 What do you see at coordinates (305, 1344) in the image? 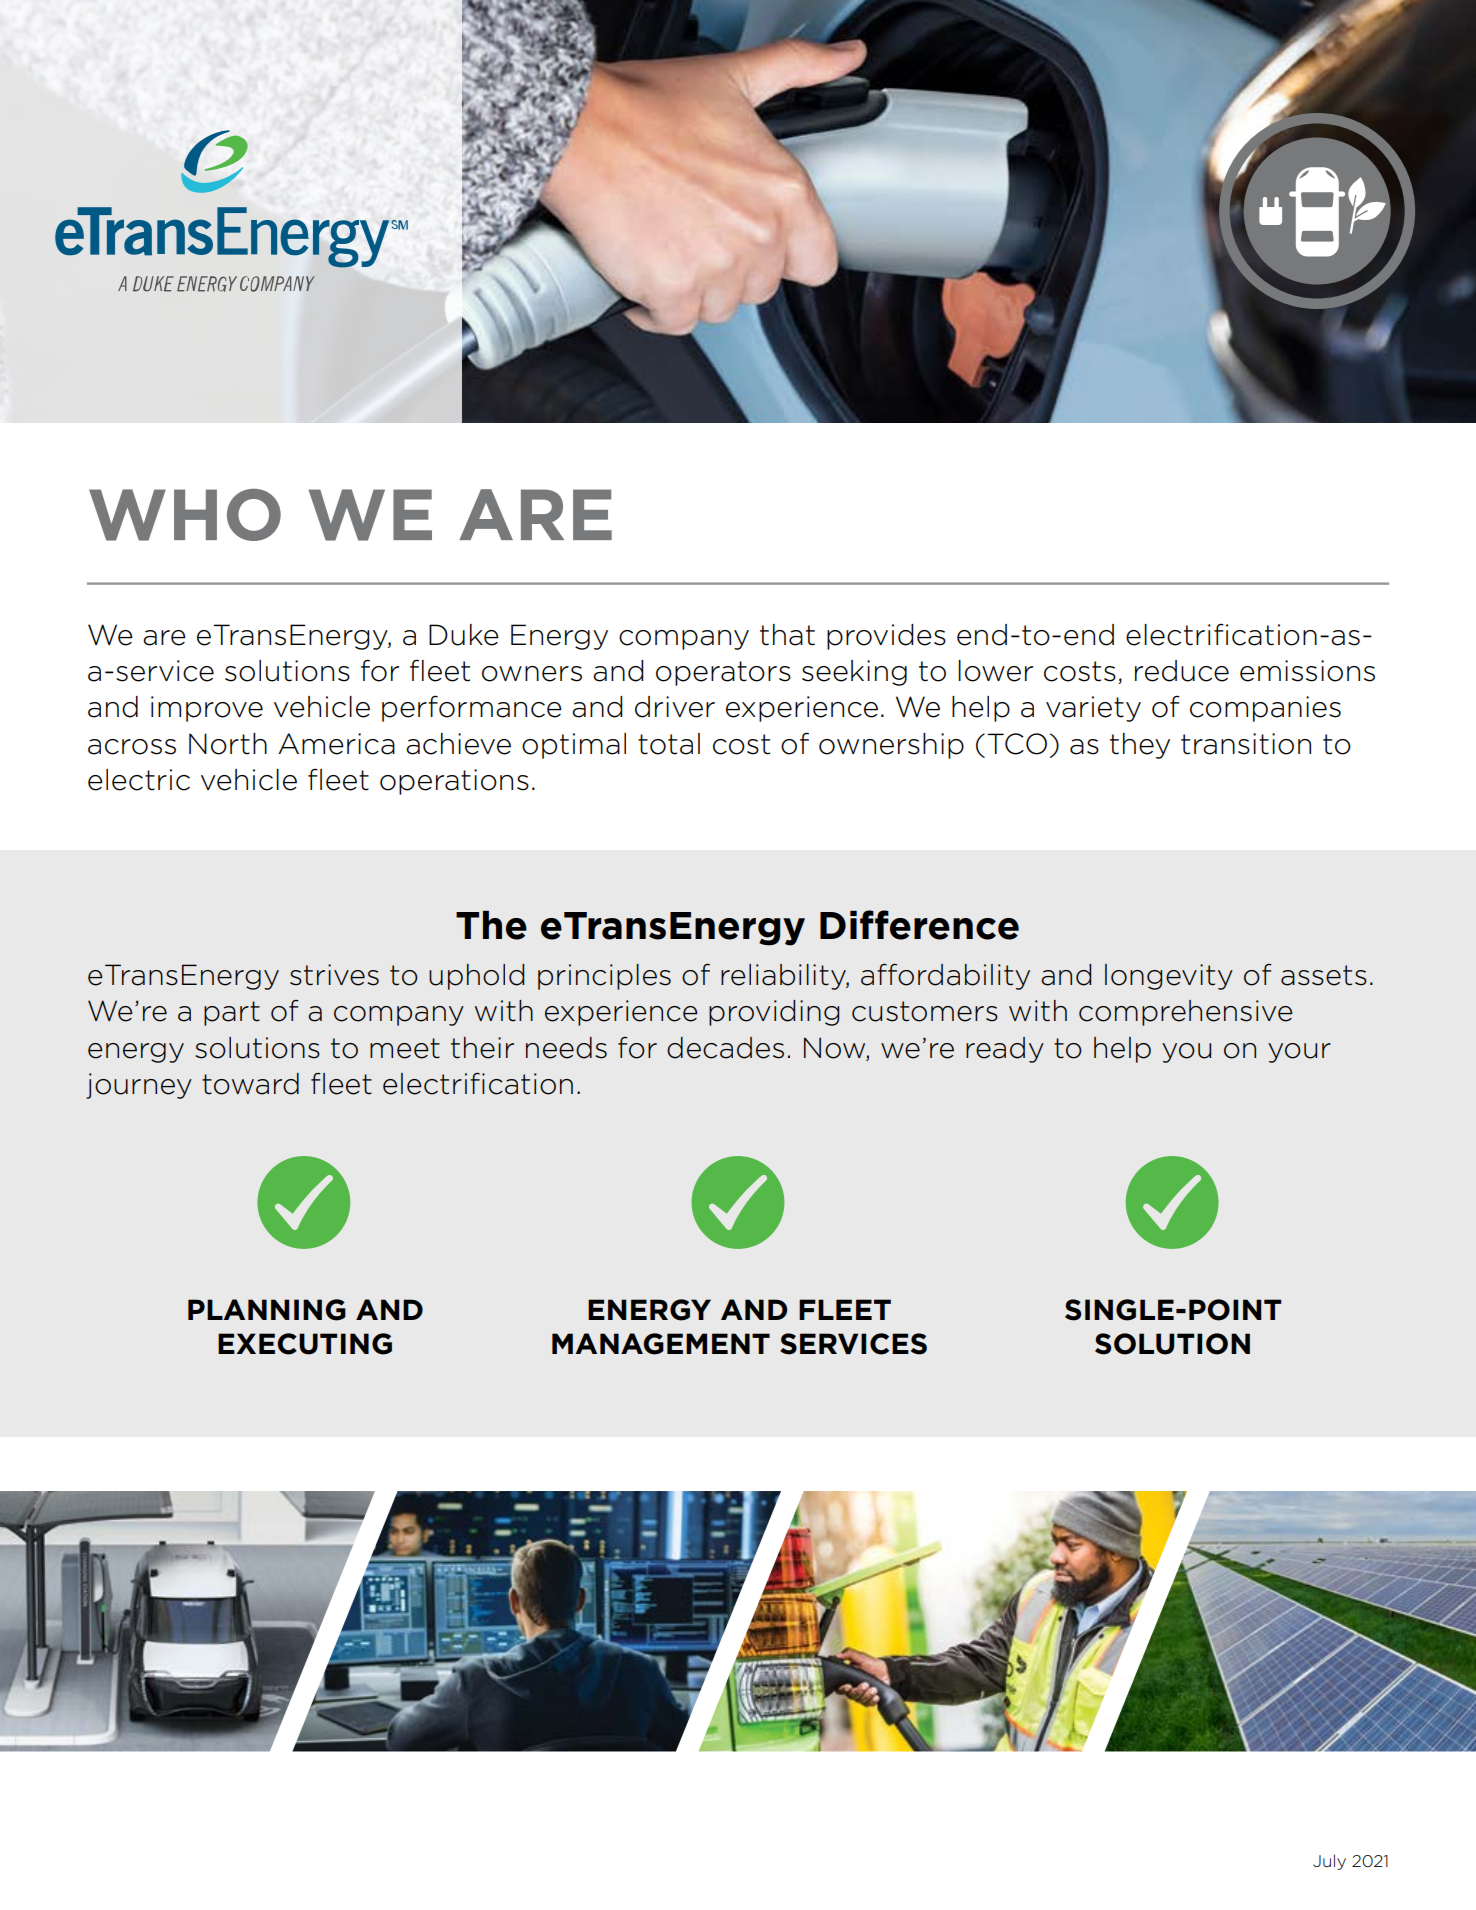
I see `EXECUTING` at bounding box center [305, 1344].
